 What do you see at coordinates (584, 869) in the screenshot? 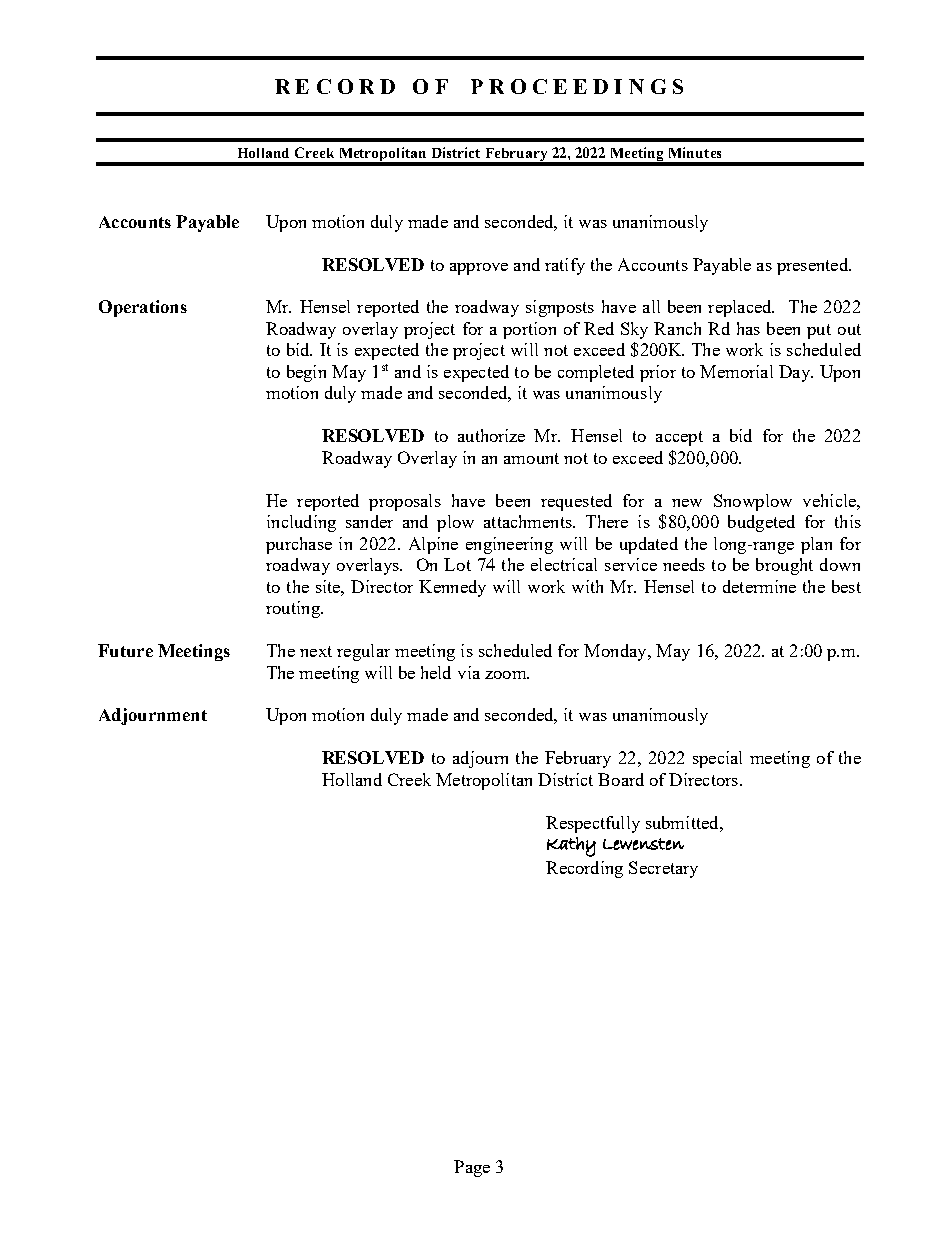
I see `Recording` at bounding box center [584, 869].
